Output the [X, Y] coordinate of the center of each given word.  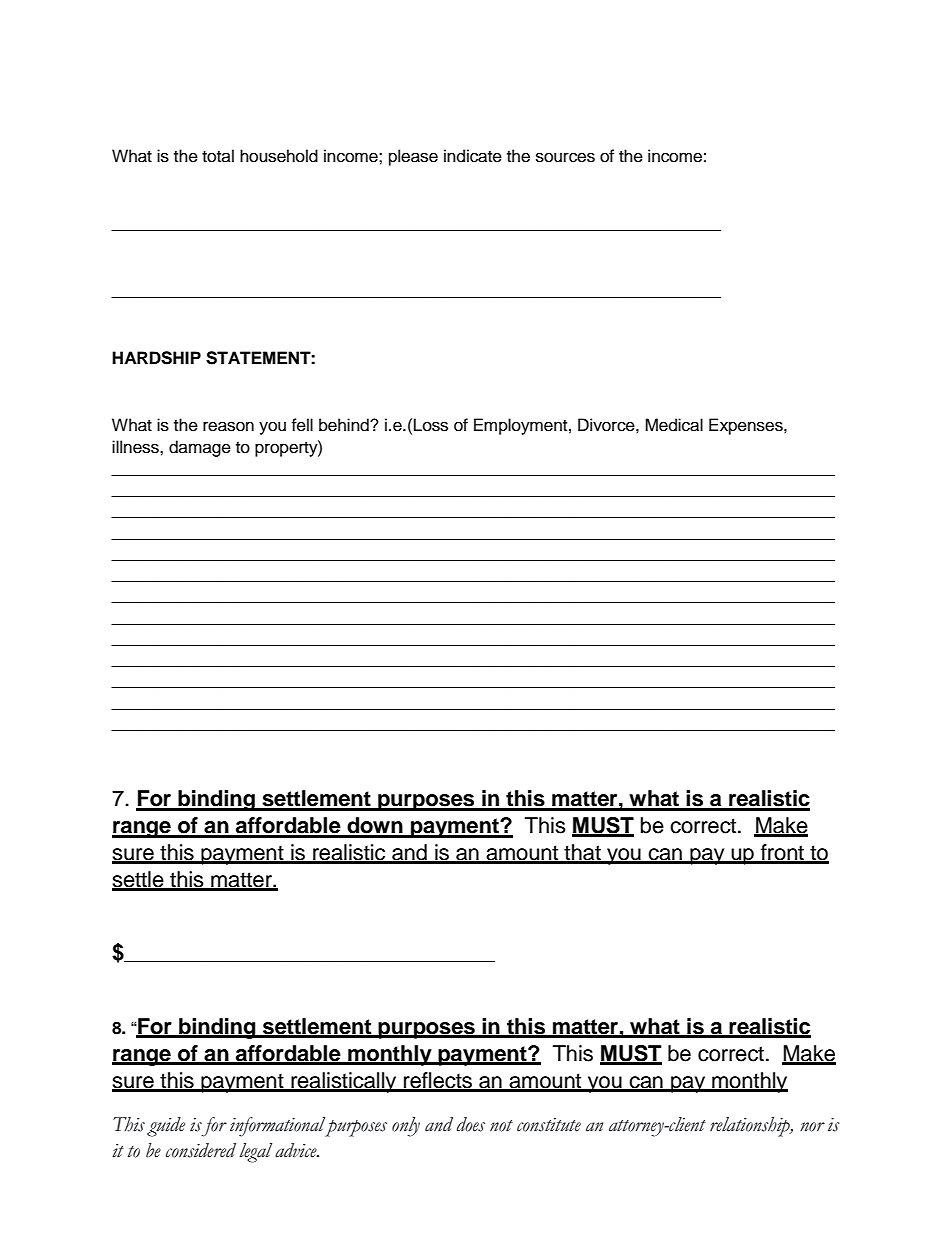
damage [200, 448]
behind [345, 425]
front [782, 853]
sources [565, 157]
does [471, 1124]
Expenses [747, 426]
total [218, 156]
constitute [549, 1125]
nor [812, 1127]
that [582, 853]
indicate [473, 156]
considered [201, 1150]
